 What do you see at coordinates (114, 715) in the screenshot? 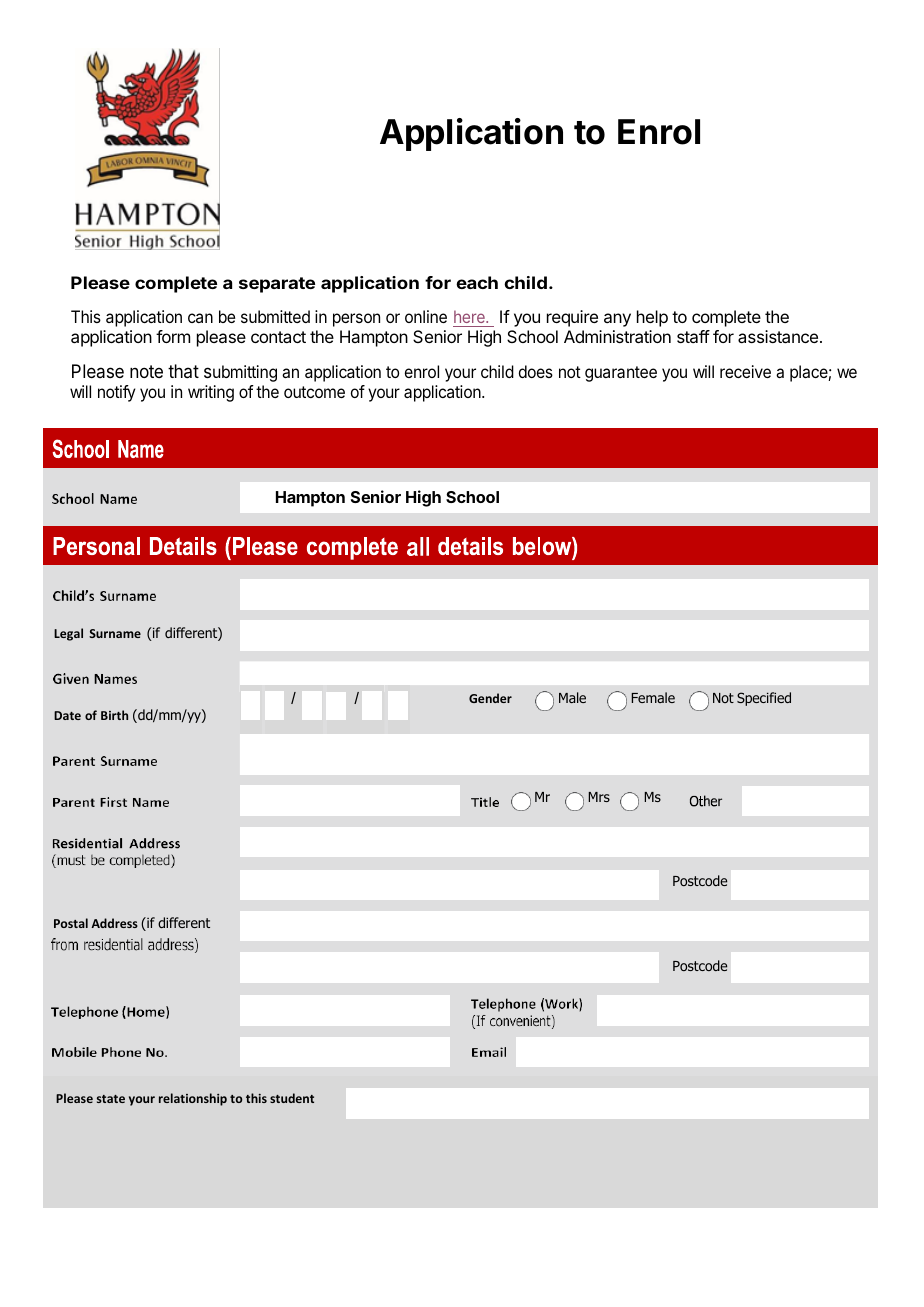
I see `Birth` at bounding box center [114, 715].
